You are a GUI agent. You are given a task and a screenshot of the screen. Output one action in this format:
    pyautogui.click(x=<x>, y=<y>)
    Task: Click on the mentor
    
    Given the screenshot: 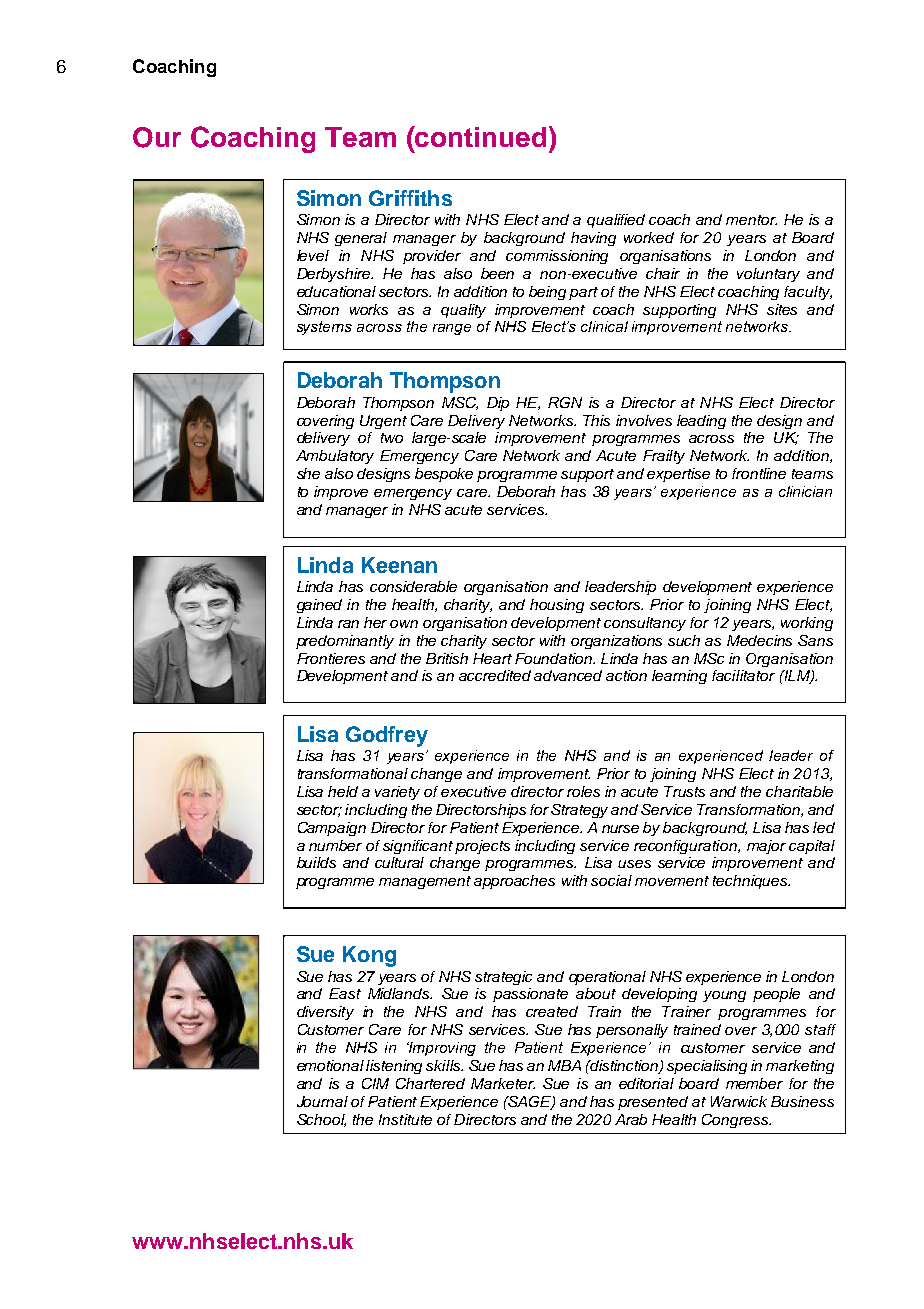 What is the action you would take?
    pyautogui.click(x=751, y=220)
